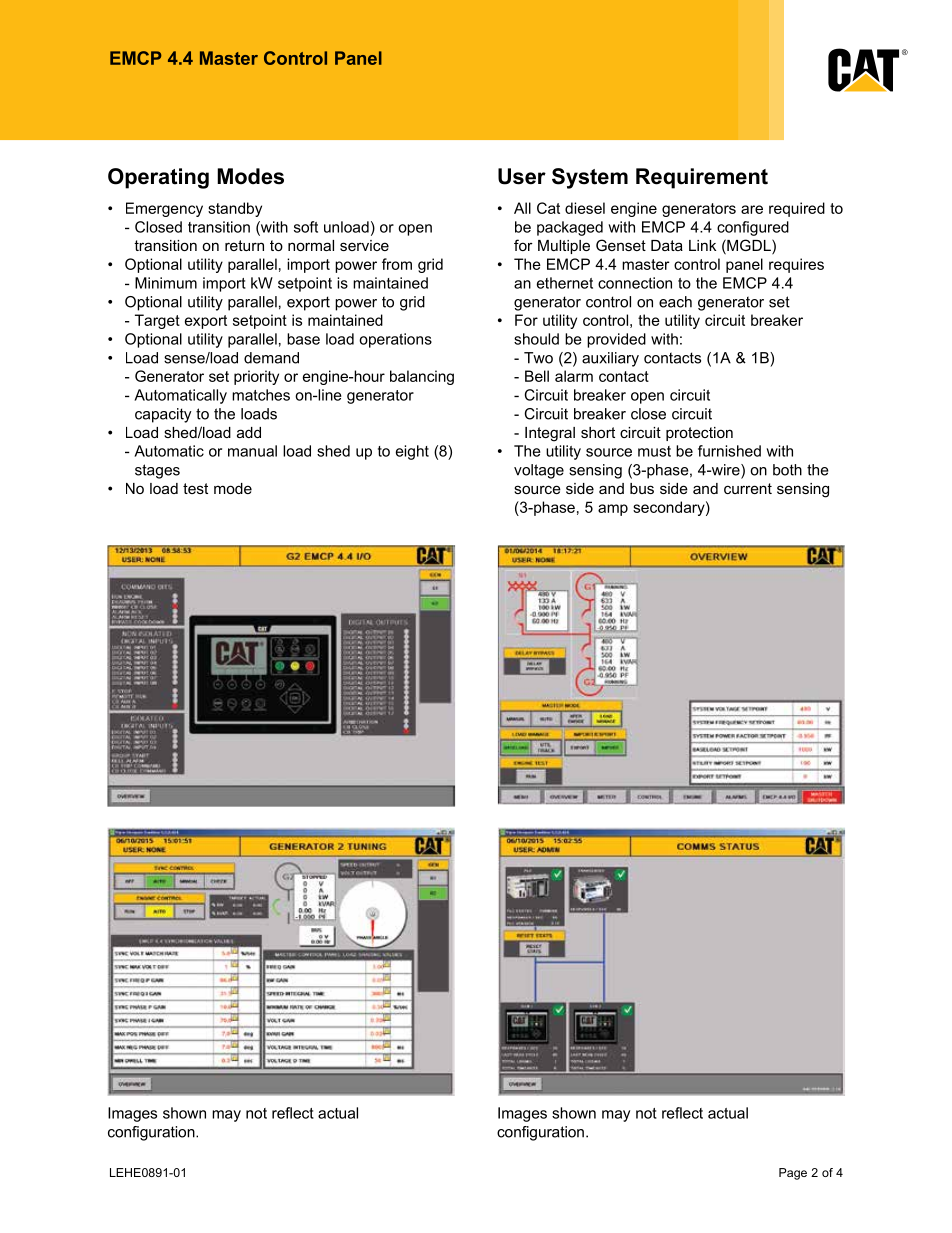  I want to click on User, so click(522, 176).
